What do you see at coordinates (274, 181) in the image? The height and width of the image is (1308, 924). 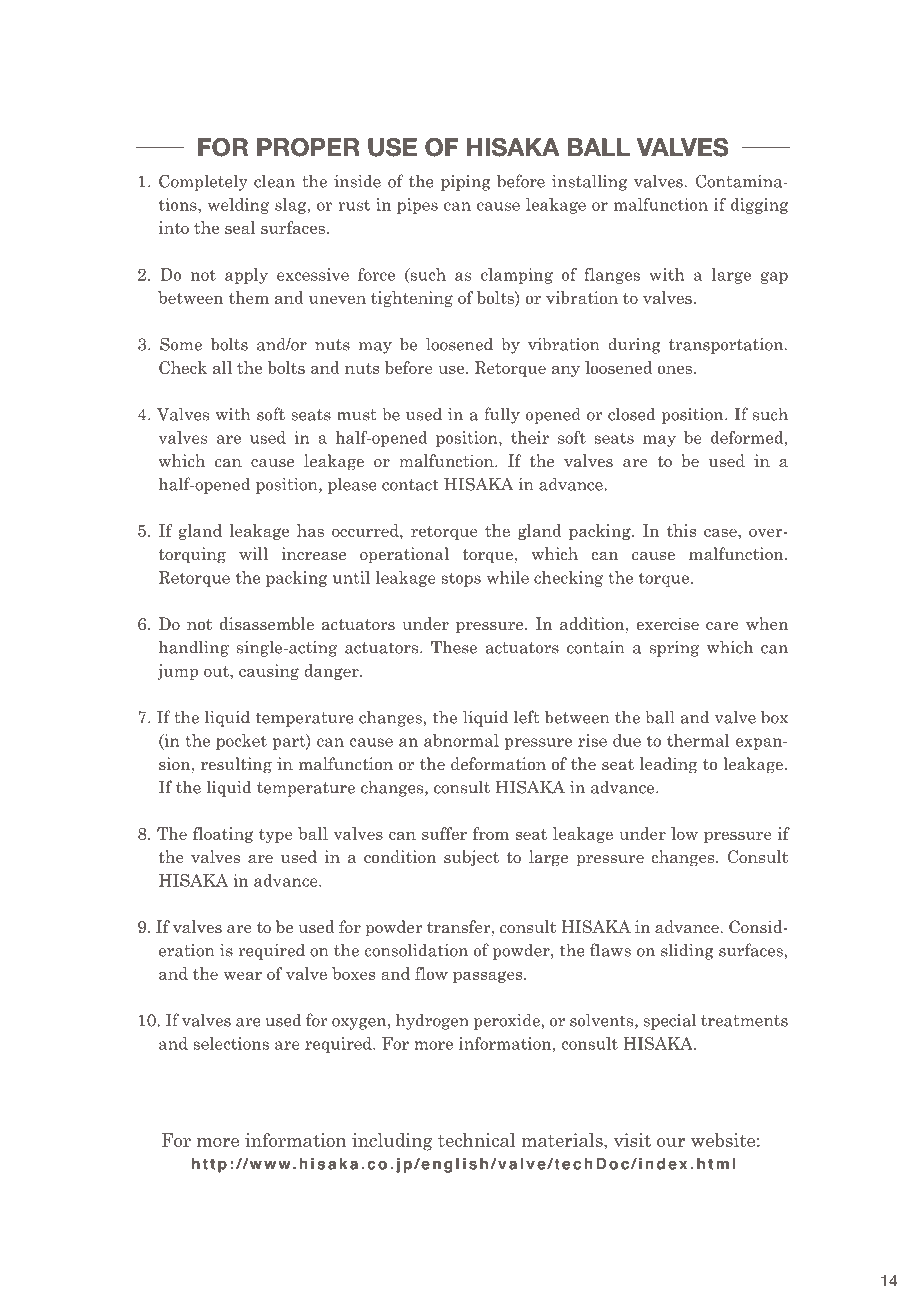 I see `clean` at bounding box center [274, 181].
